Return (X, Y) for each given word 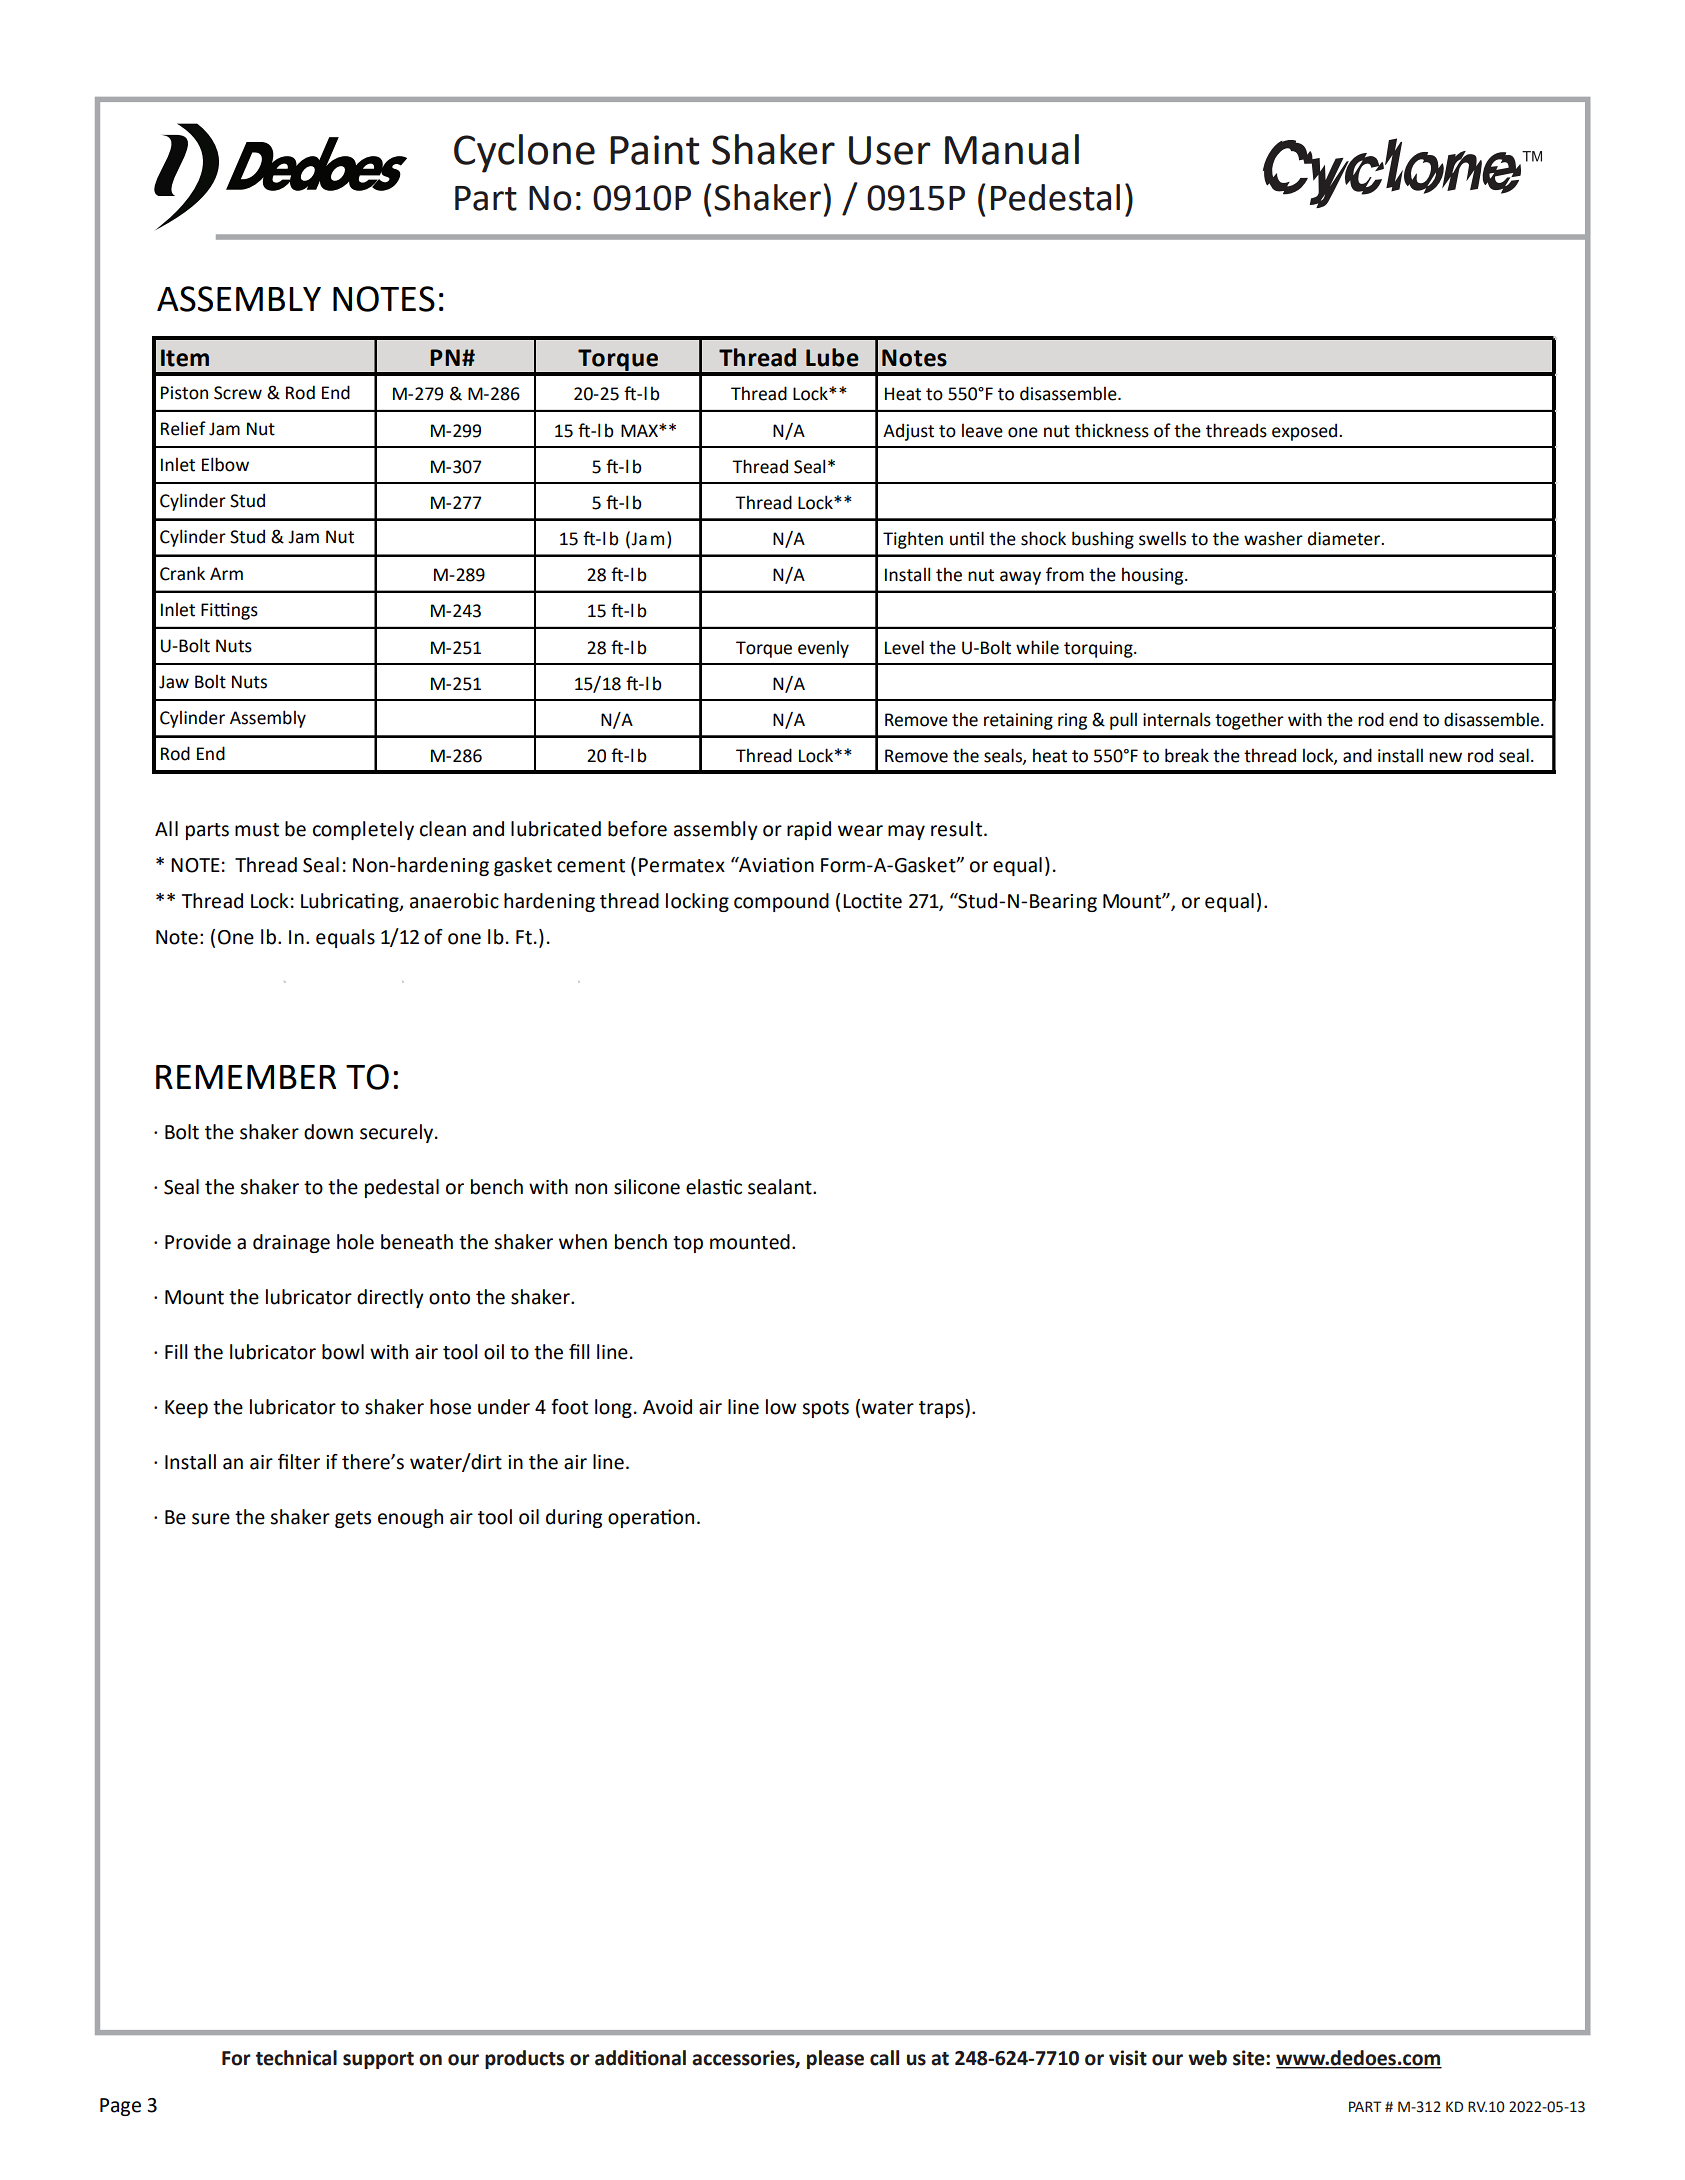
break (1187, 755)
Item (185, 358)
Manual (1012, 149)
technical (296, 2058)
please (835, 2059)
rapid (809, 830)
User (889, 150)
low (781, 1407)
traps (942, 1408)
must (257, 830)
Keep (186, 1409)
